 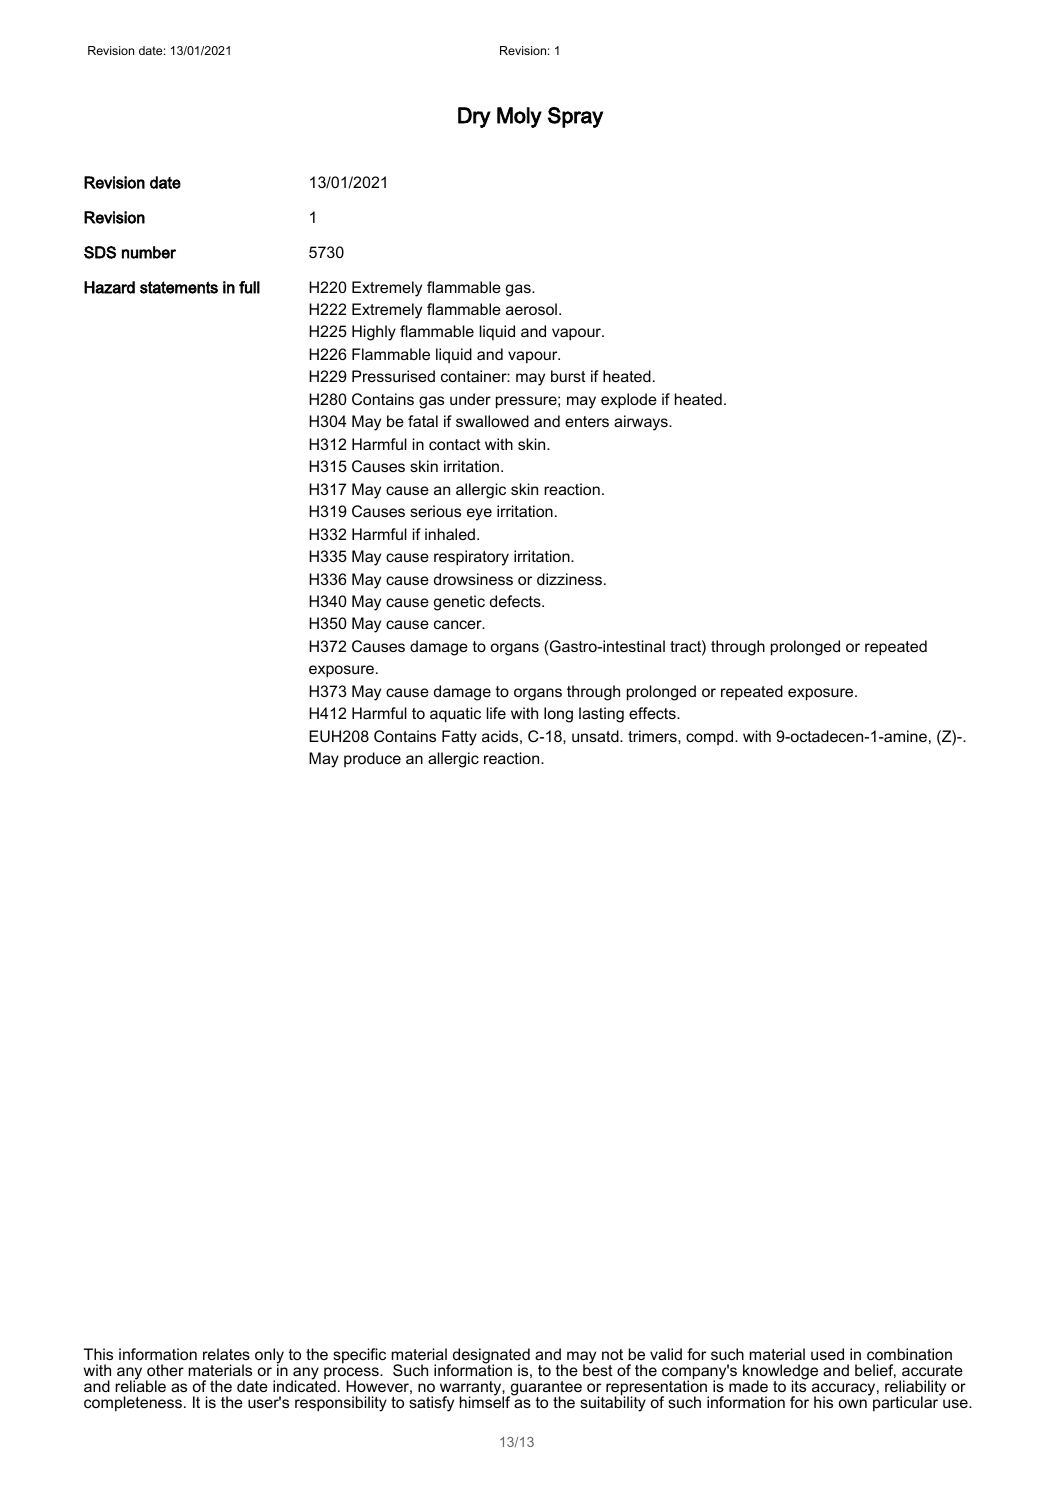 What do you see at coordinates (149, 252) in the screenshot?
I see `number` at bounding box center [149, 252].
